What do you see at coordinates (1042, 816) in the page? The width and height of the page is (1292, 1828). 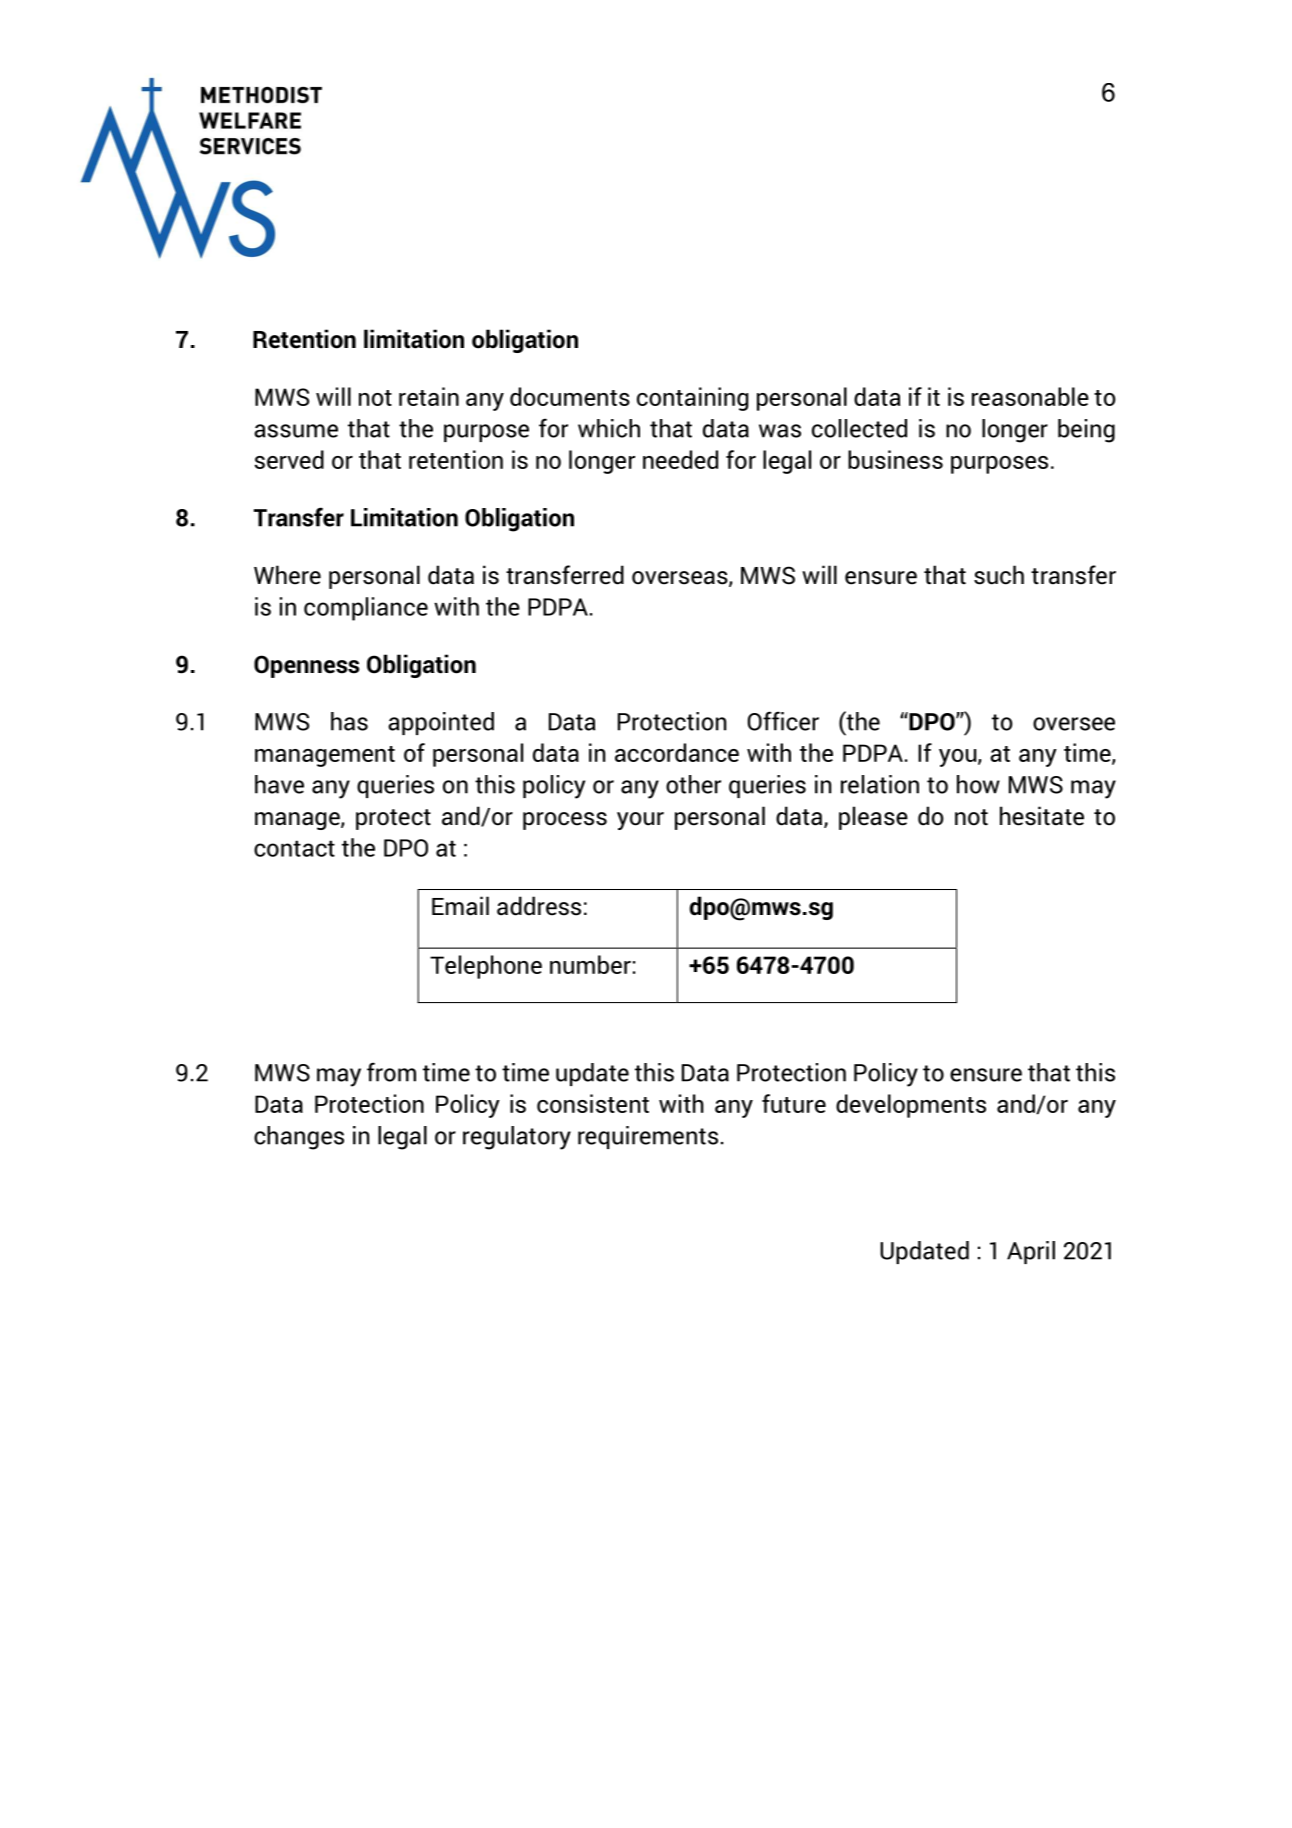 I see `hesitate` at bounding box center [1042, 816].
